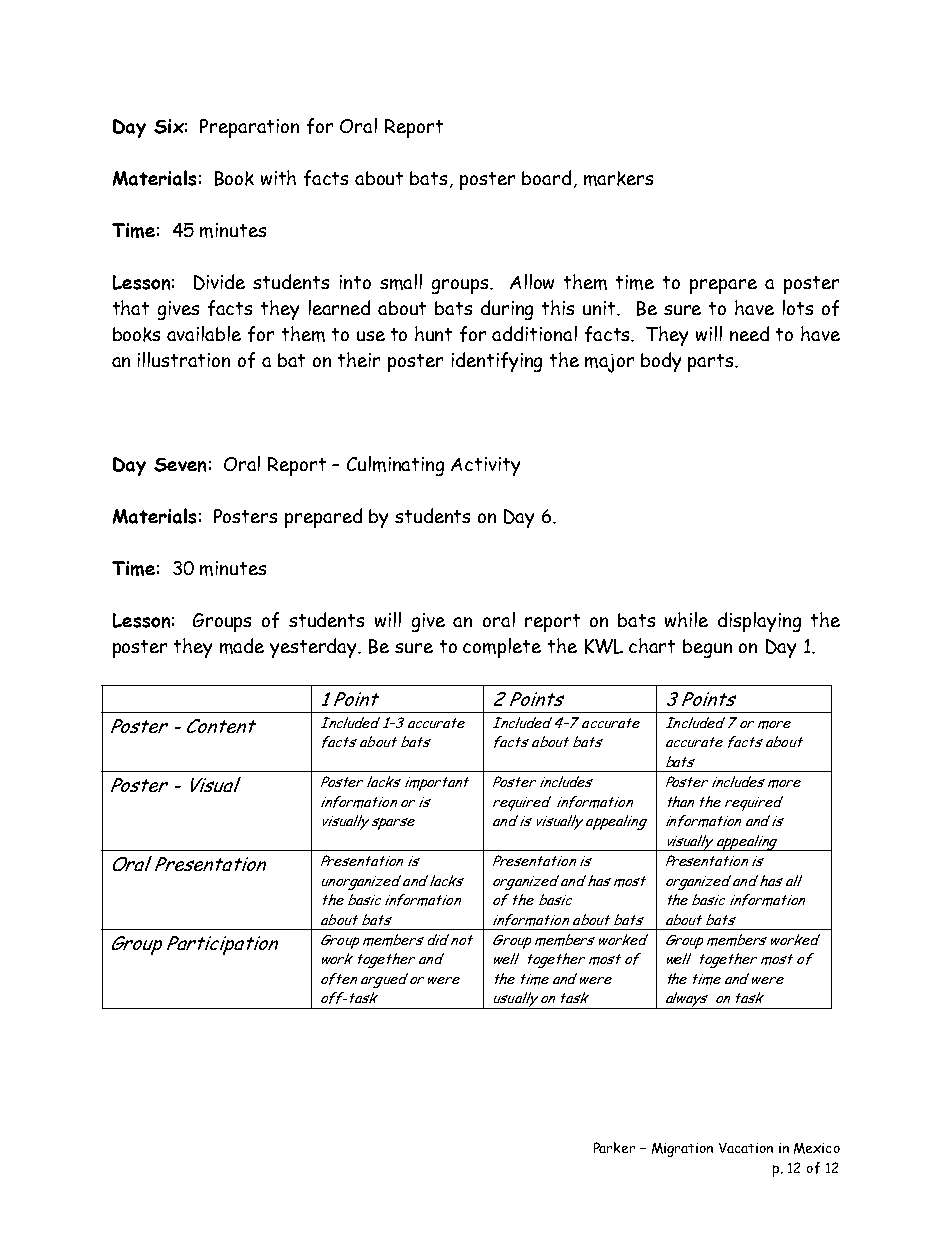  Describe the element at coordinates (180, 465) in the screenshot. I see `Seven` at that location.
